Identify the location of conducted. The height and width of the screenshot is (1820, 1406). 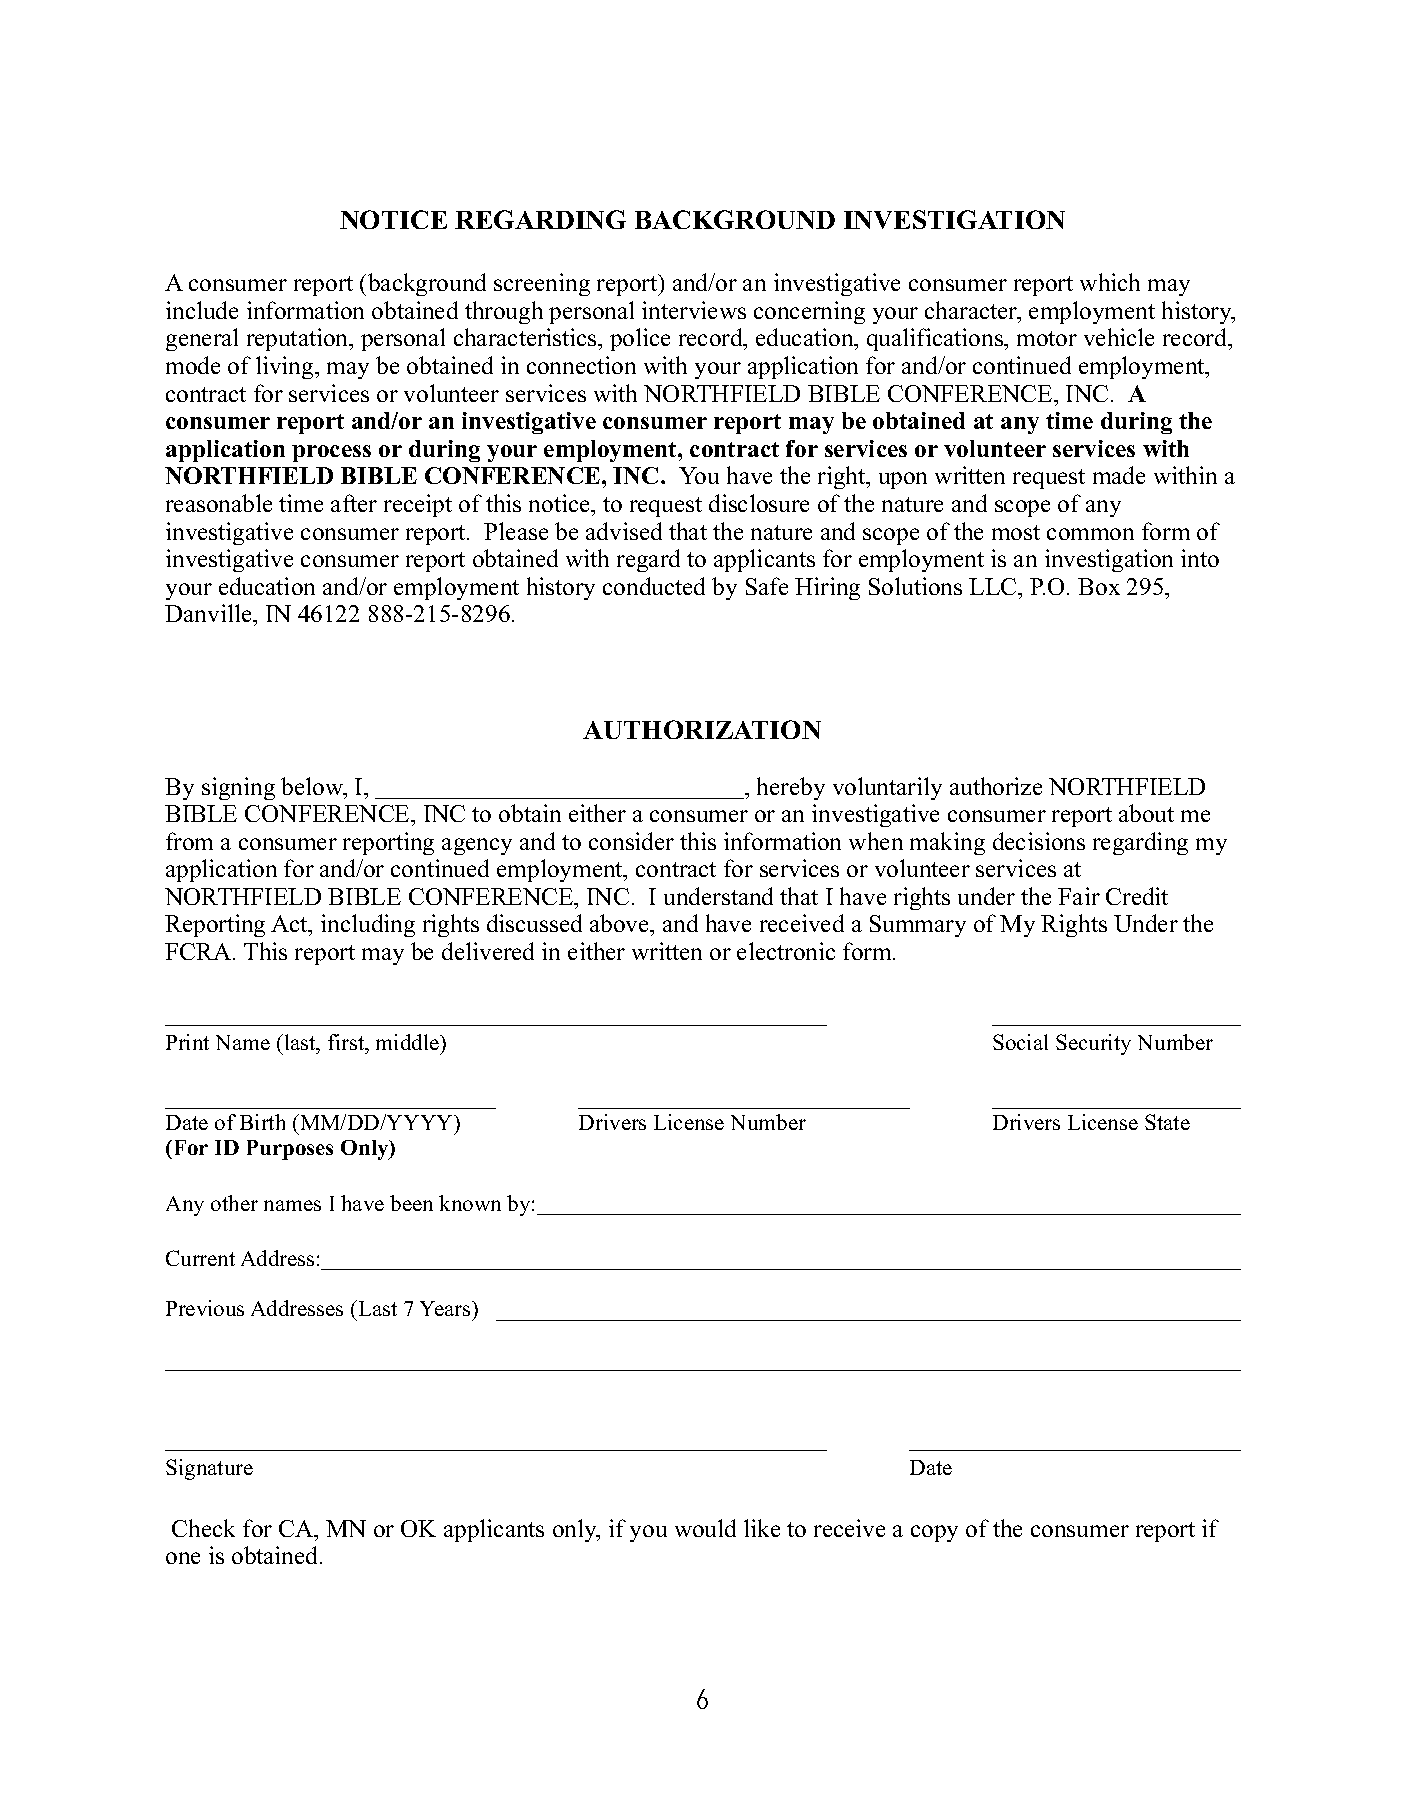
(654, 586).
